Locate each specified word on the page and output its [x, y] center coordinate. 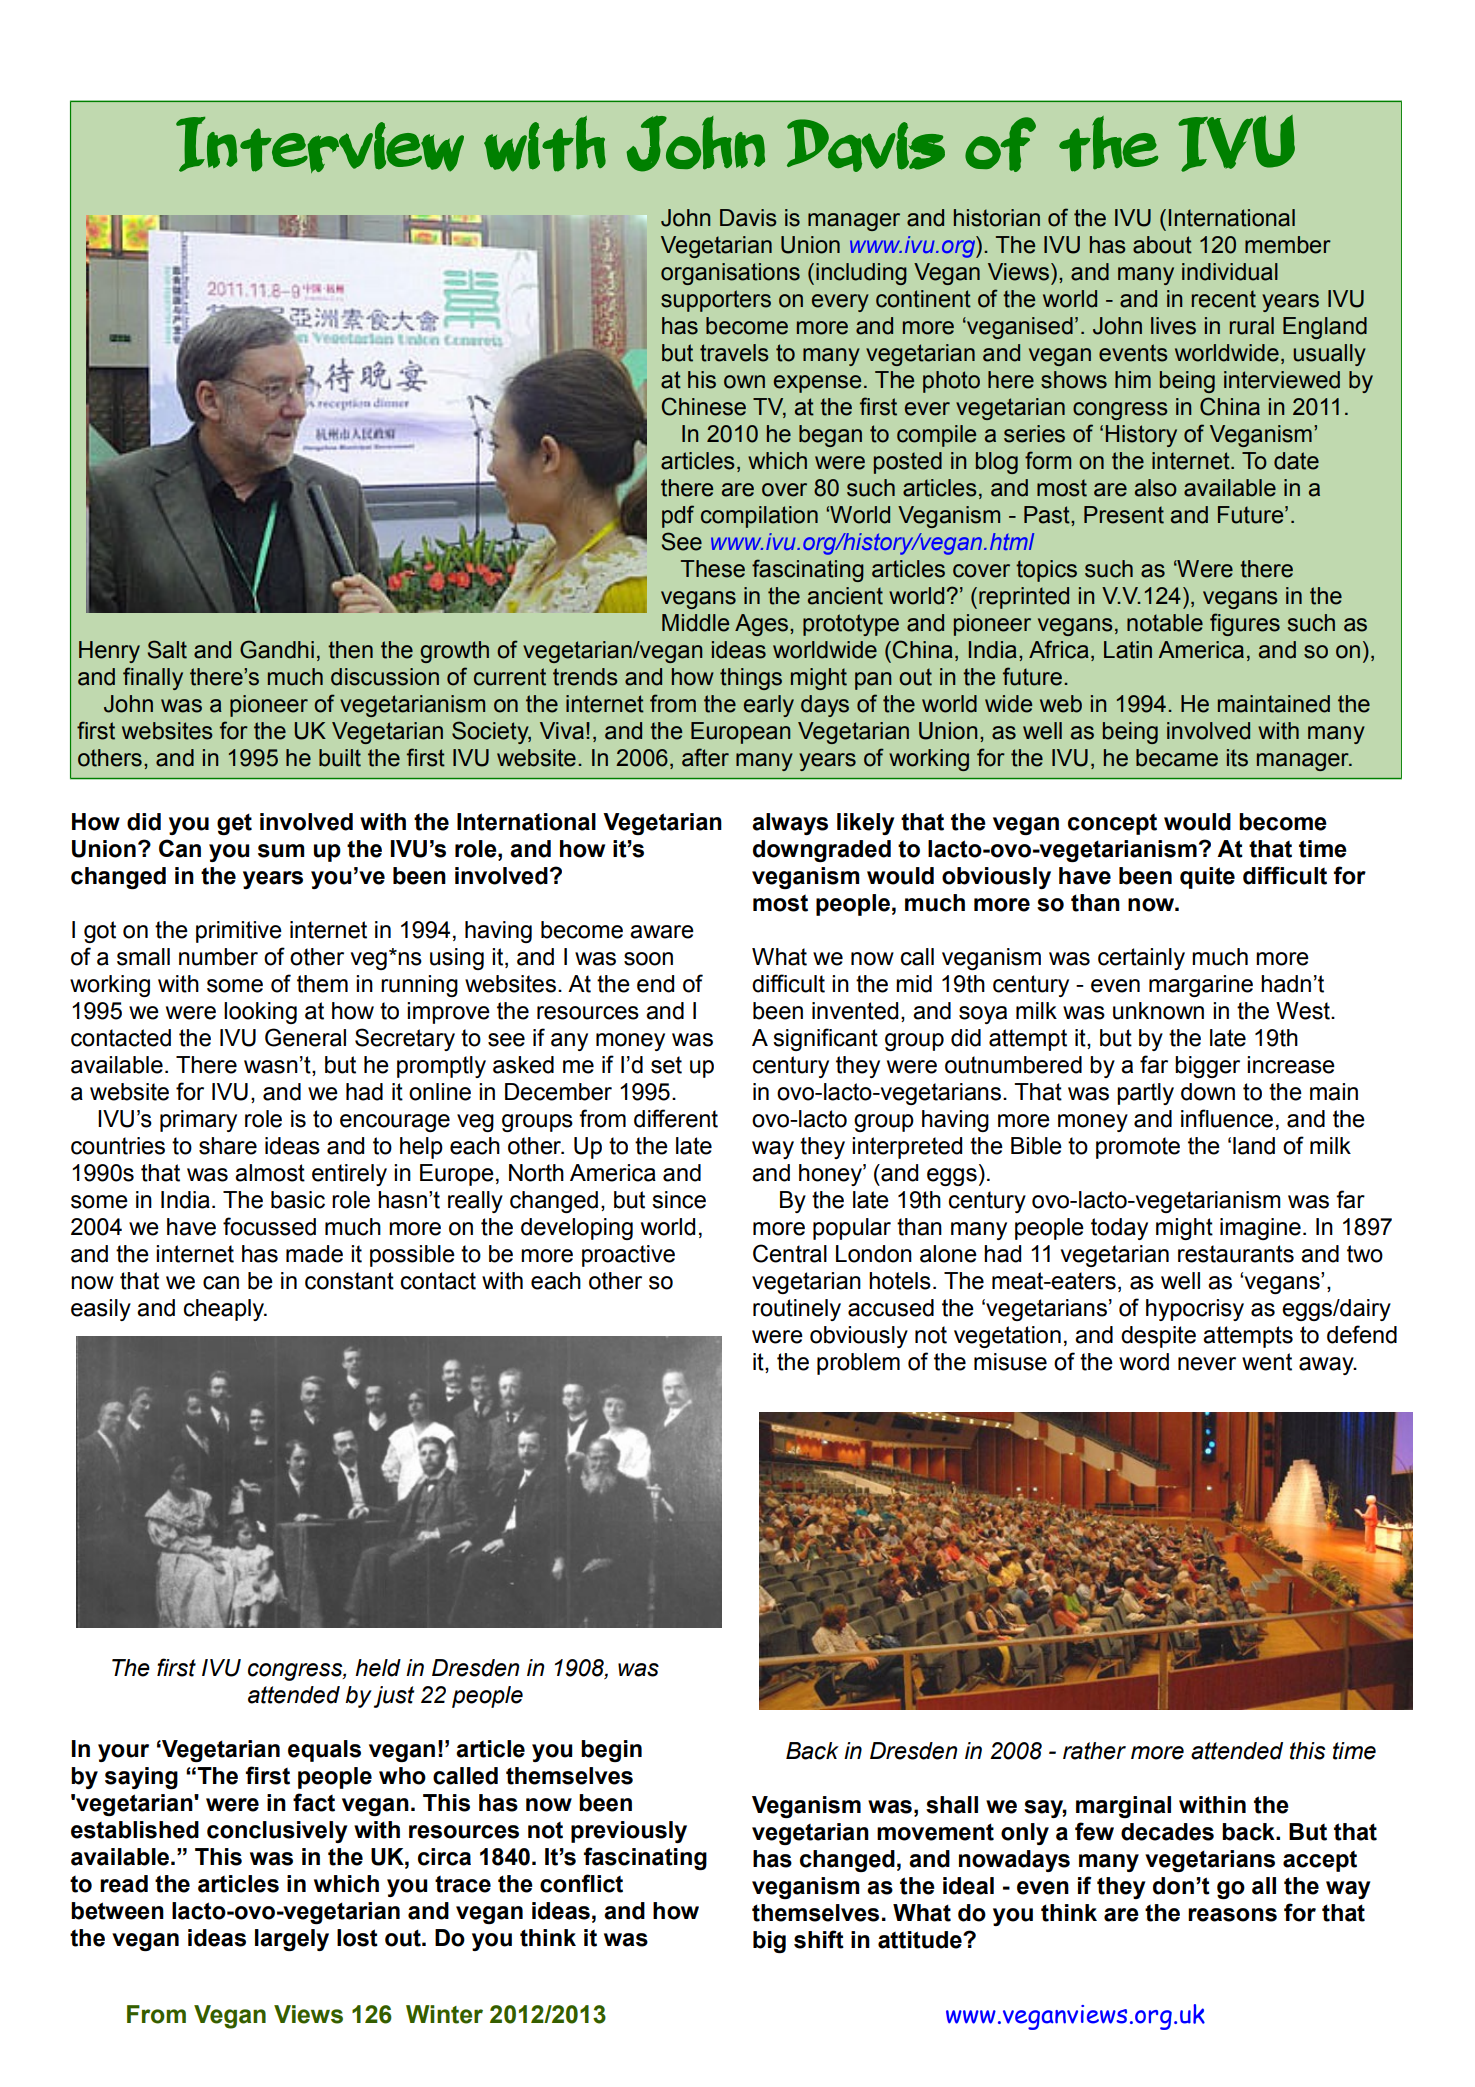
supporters [716, 301]
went [1267, 1362]
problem [858, 1364]
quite [1207, 878]
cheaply [225, 1310]
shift [819, 1939]
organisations [730, 274]
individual [1230, 272]
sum [281, 851]
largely [292, 1940]
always [790, 824]
